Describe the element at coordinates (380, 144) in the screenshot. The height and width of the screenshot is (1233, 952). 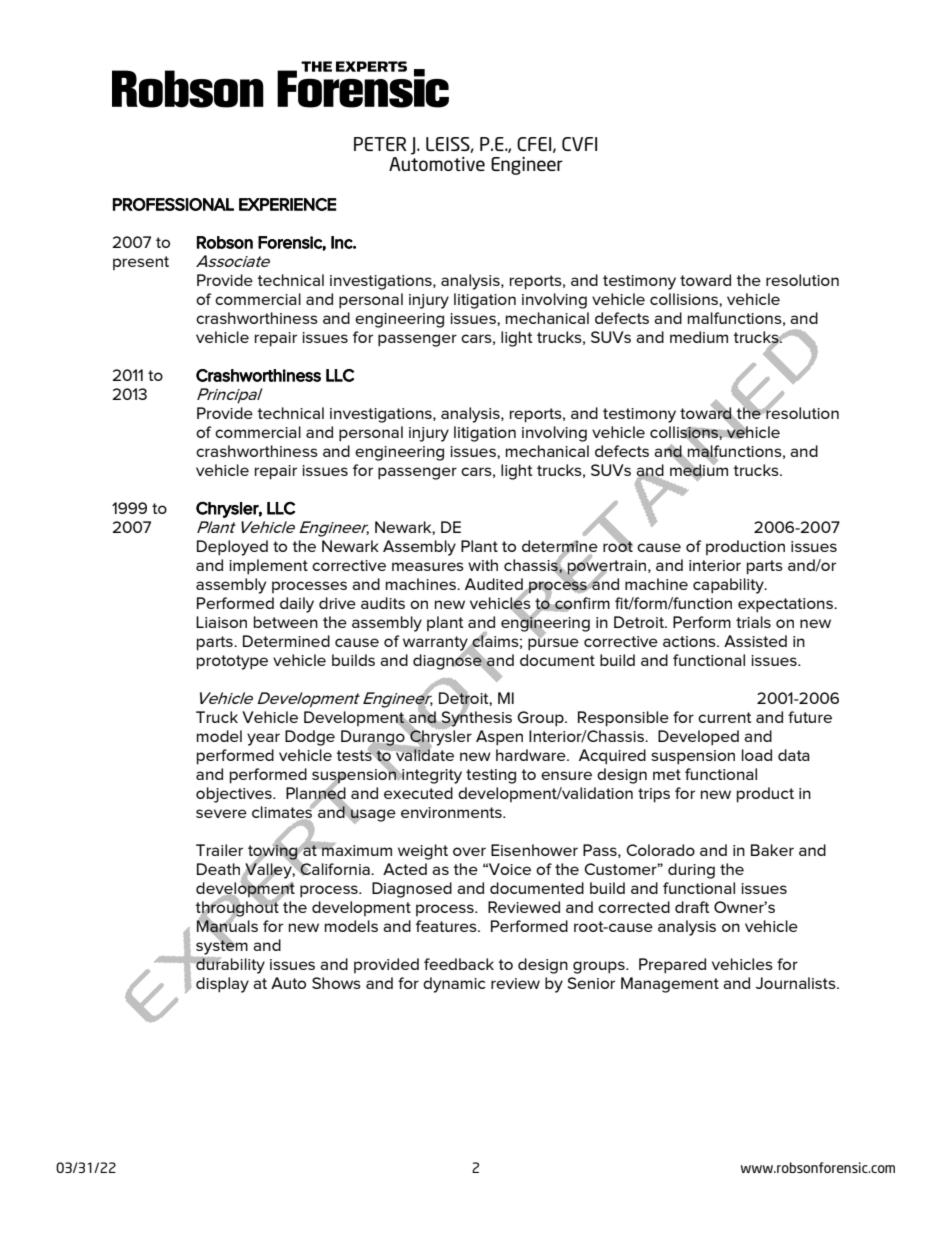
I see `PETER` at that location.
